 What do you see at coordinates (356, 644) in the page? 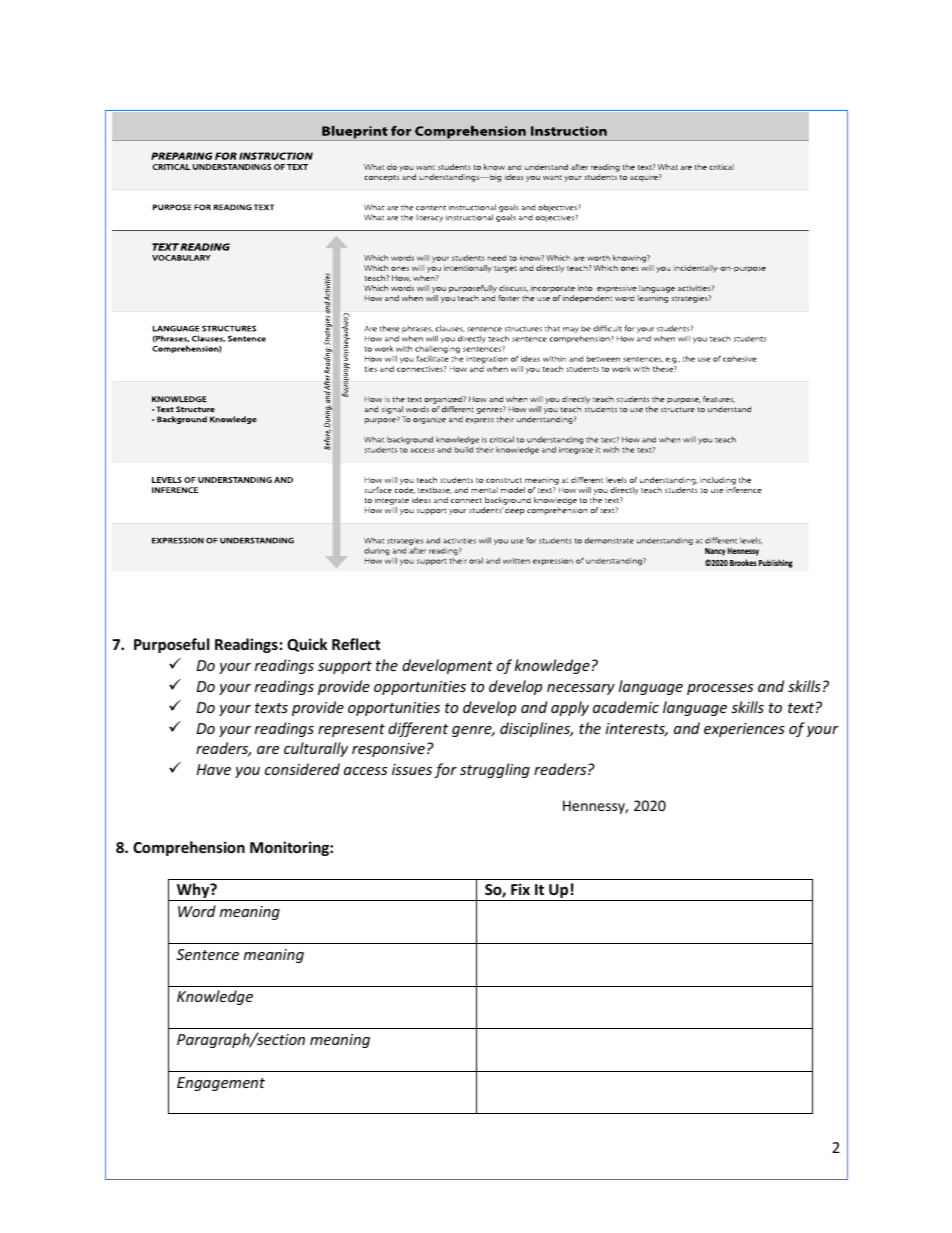
I see `Reflect` at bounding box center [356, 644].
